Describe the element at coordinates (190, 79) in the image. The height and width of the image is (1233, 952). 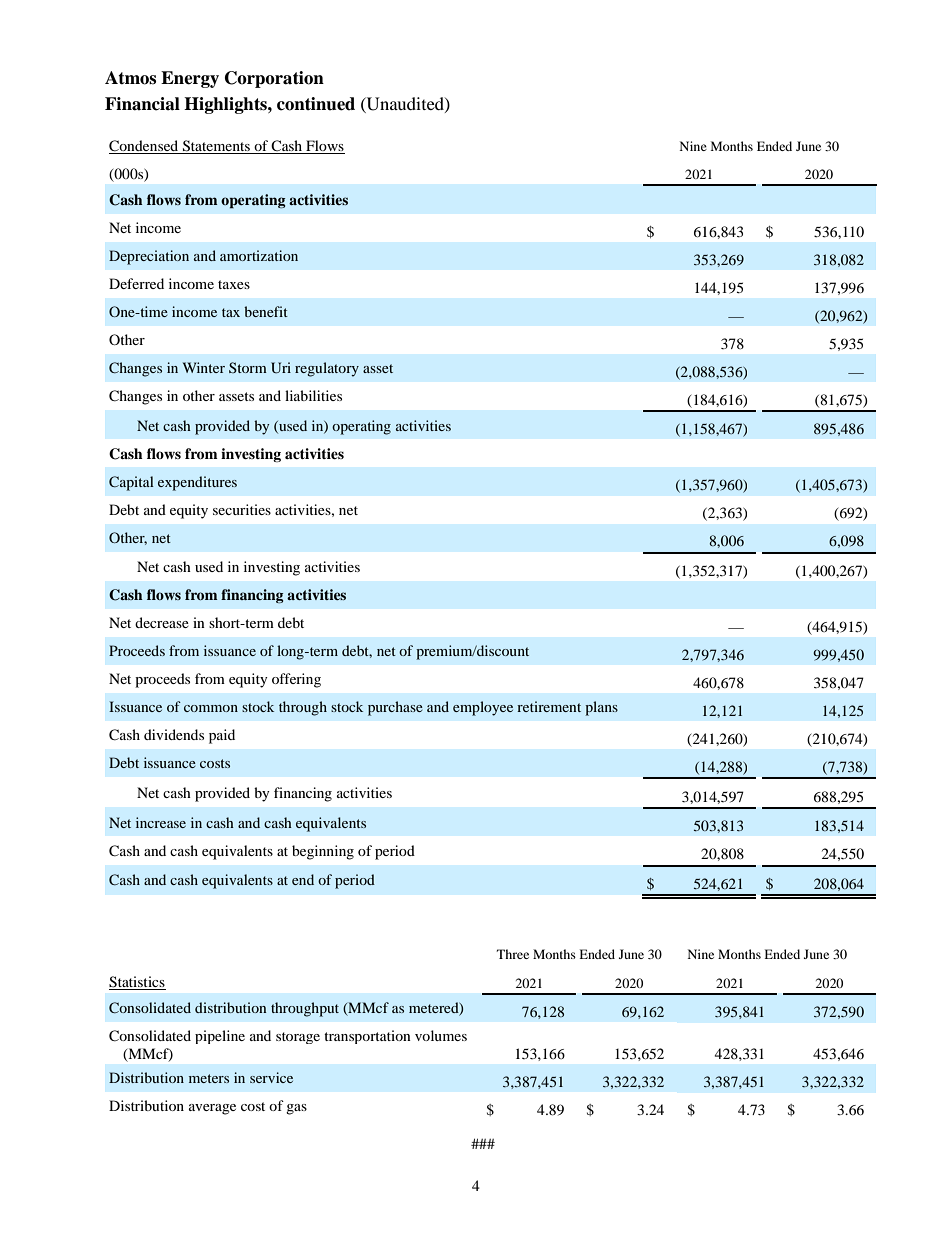
I see `Energy` at that location.
